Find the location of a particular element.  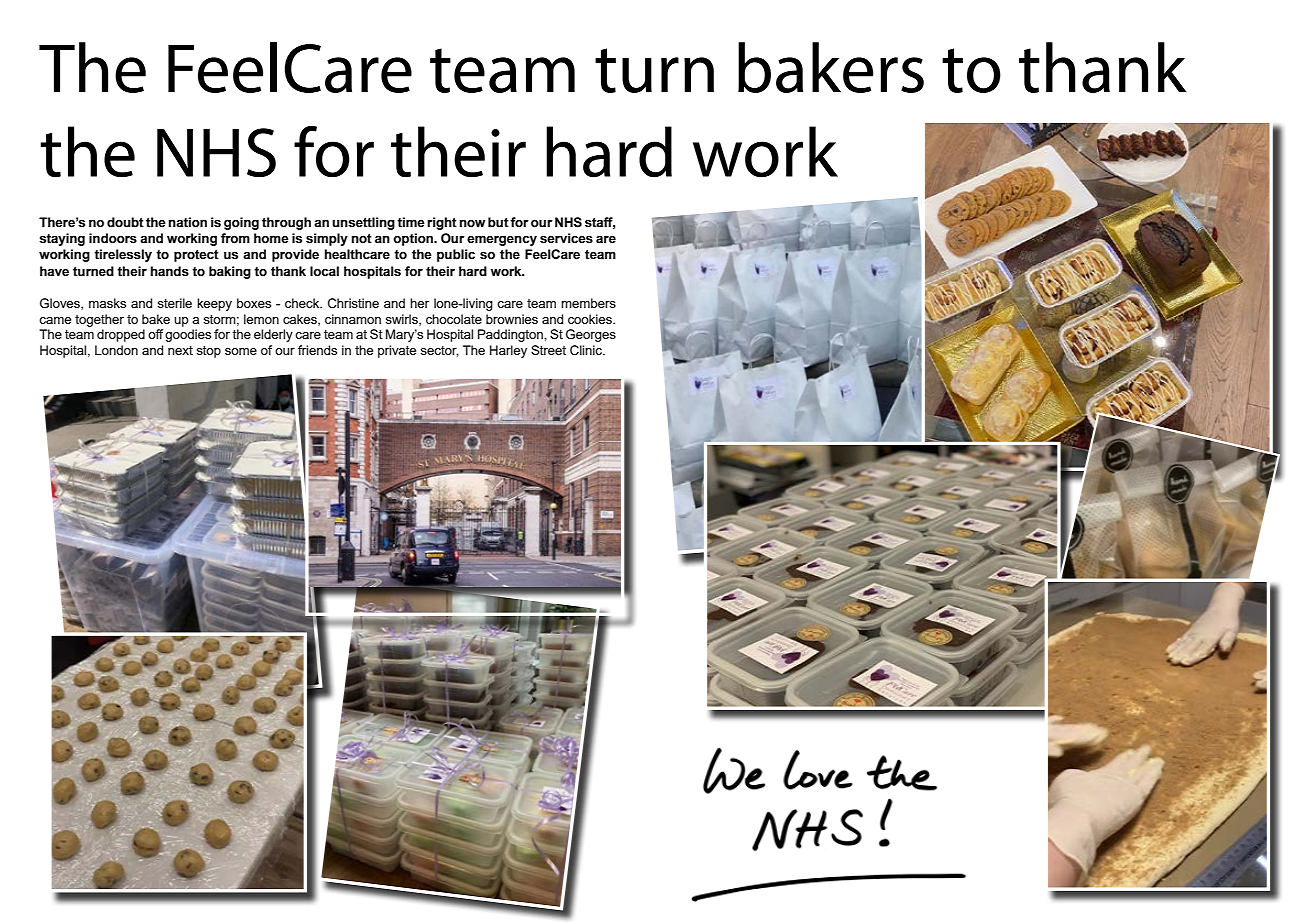

Street is located at coordinates (548, 350).
